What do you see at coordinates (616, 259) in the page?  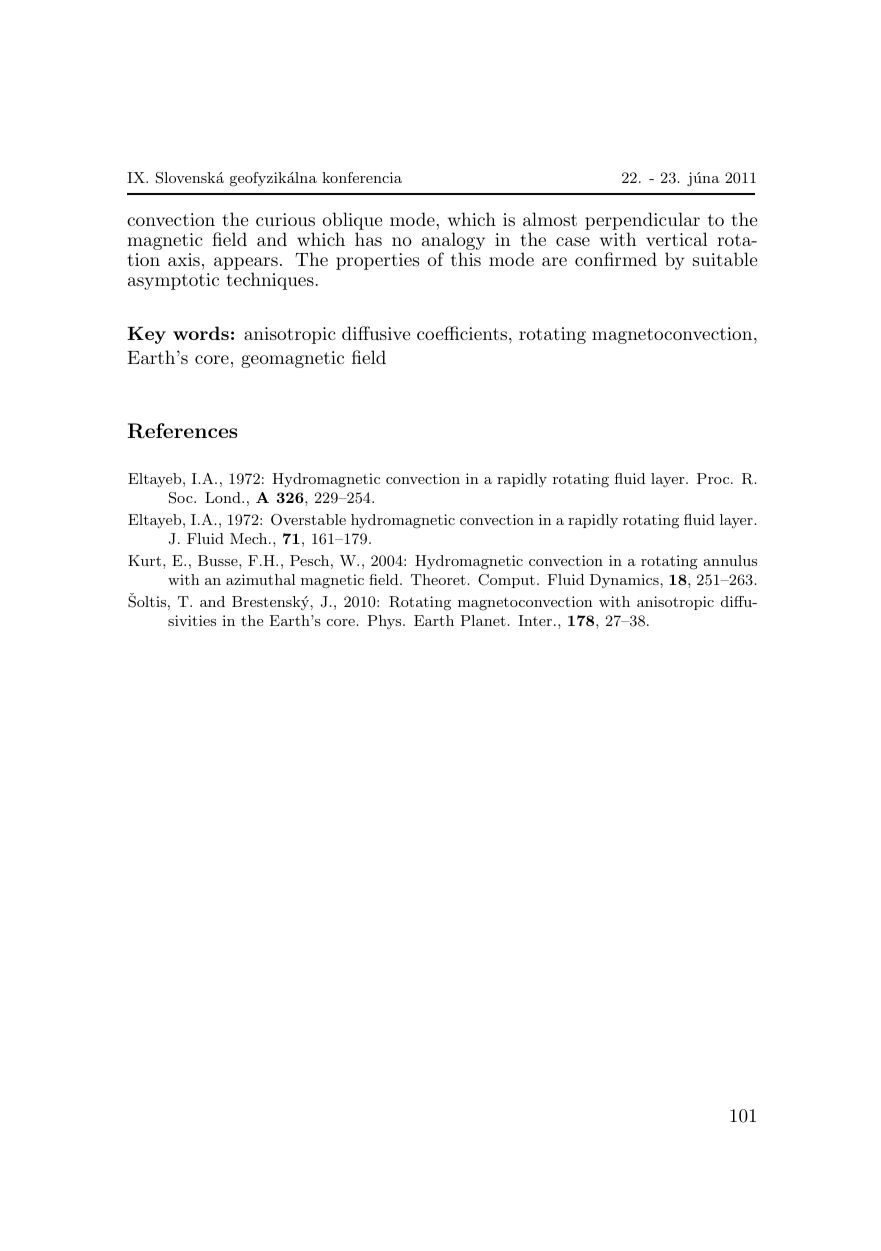 I see `confirmed` at bounding box center [616, 259].
